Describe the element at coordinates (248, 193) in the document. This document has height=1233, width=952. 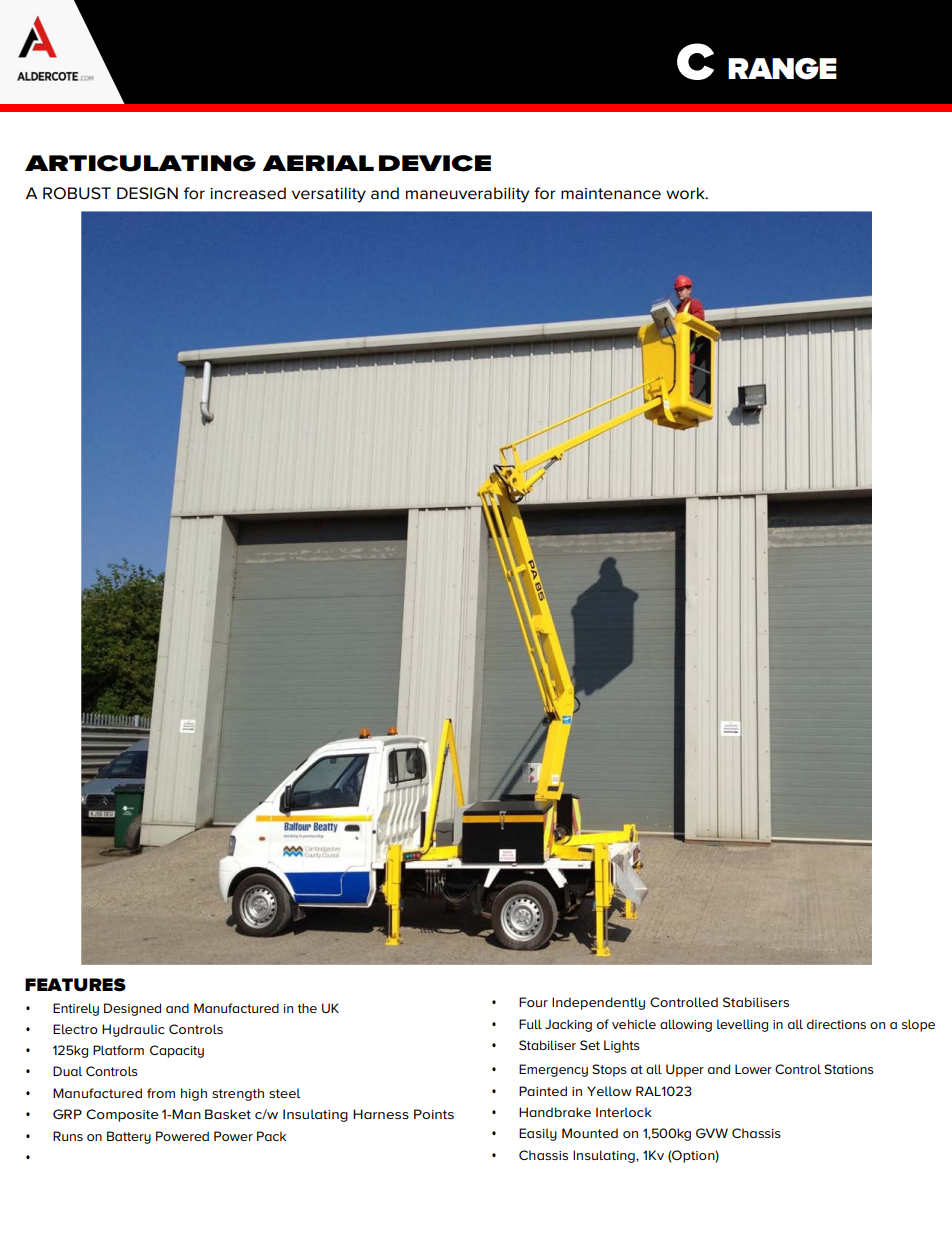
I see `increased` at that location.
